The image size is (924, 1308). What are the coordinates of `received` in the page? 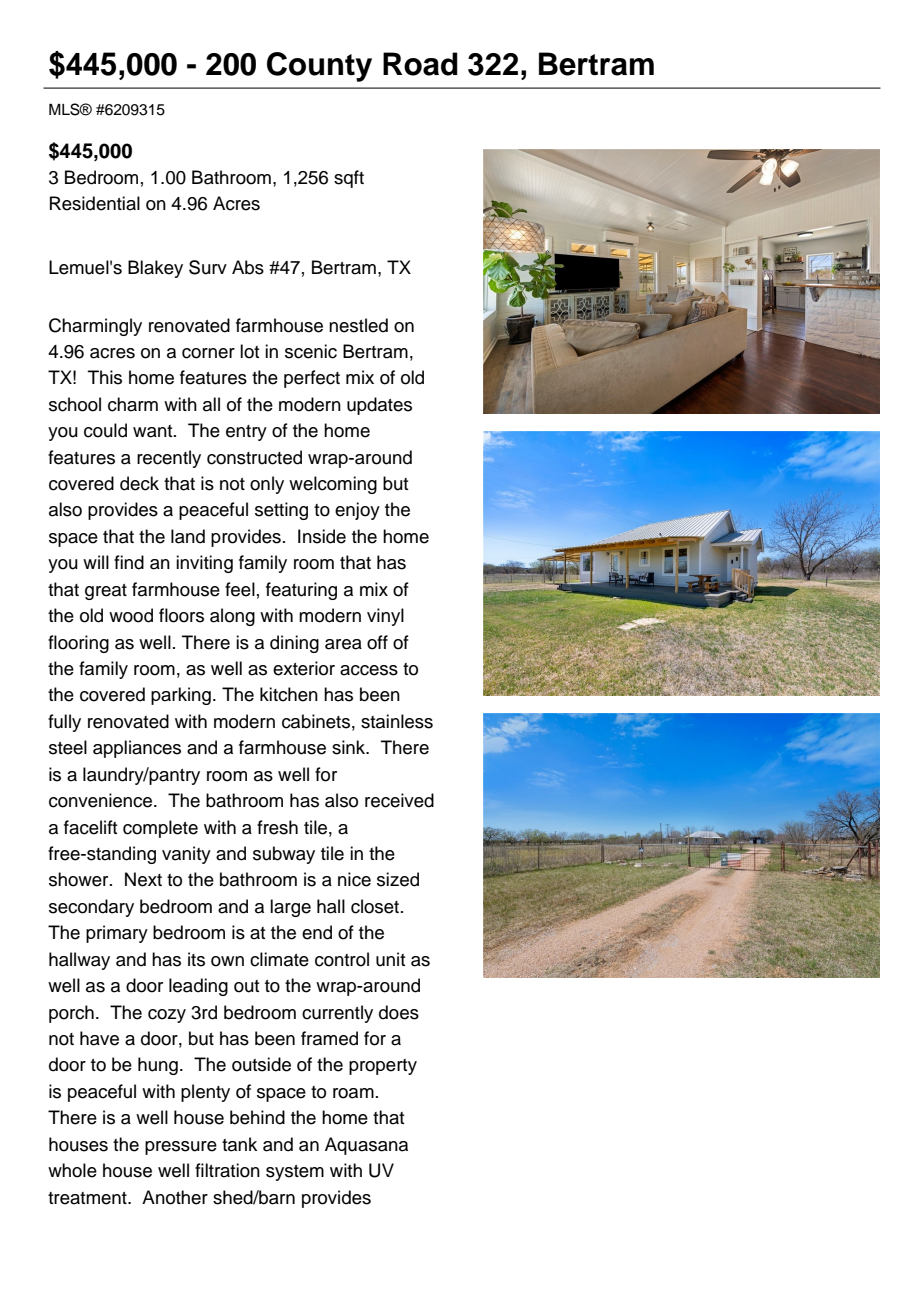 It's located at (399, 800).
